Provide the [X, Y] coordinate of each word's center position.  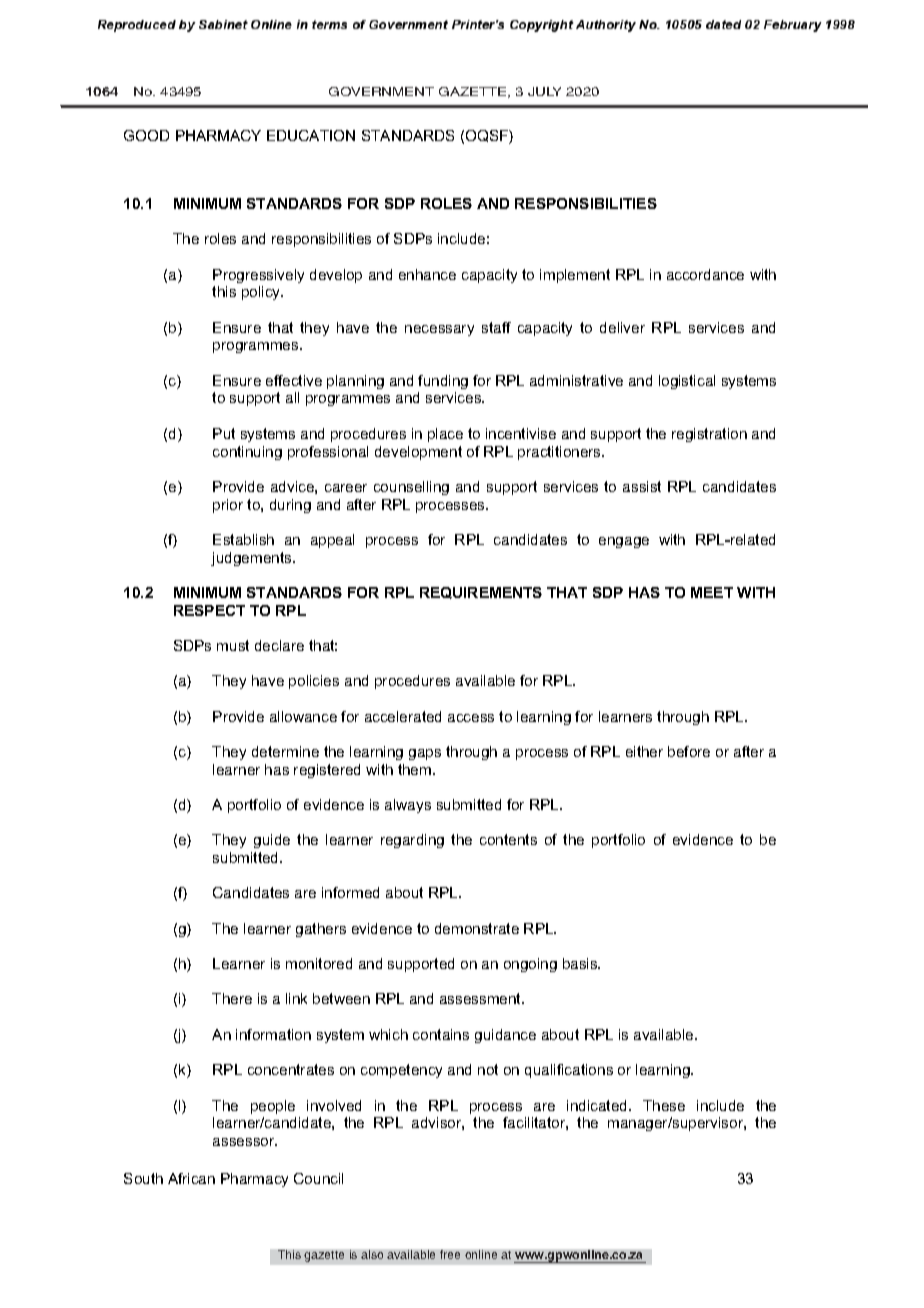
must [233, 645]
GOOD [146, 135]
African [191, 1178]
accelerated [403, 716]
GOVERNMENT [381, 91]
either [644, 751]
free [450, 1254]
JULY [544, 91]
